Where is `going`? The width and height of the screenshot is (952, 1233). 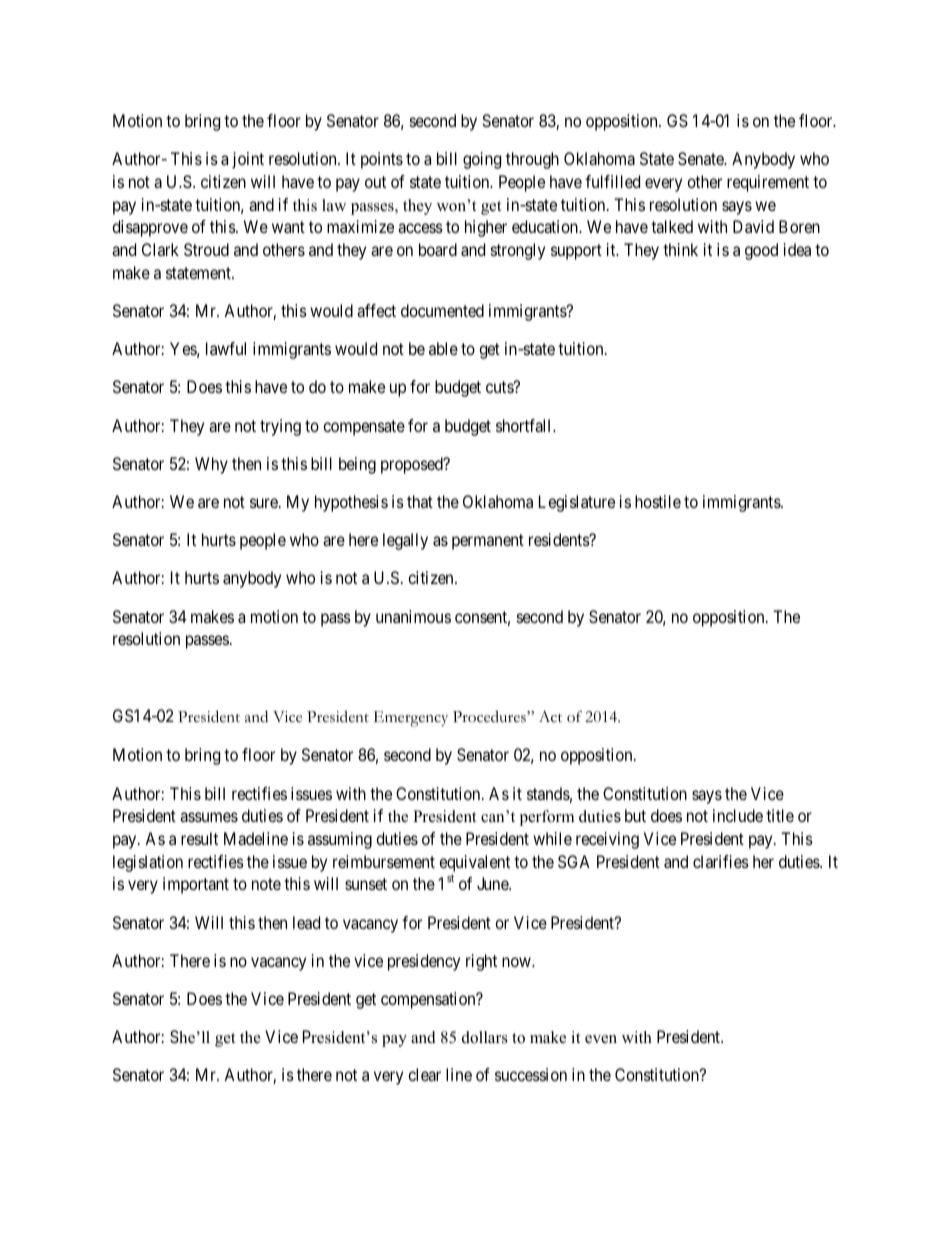 going is located at coordinates (482, 160).
